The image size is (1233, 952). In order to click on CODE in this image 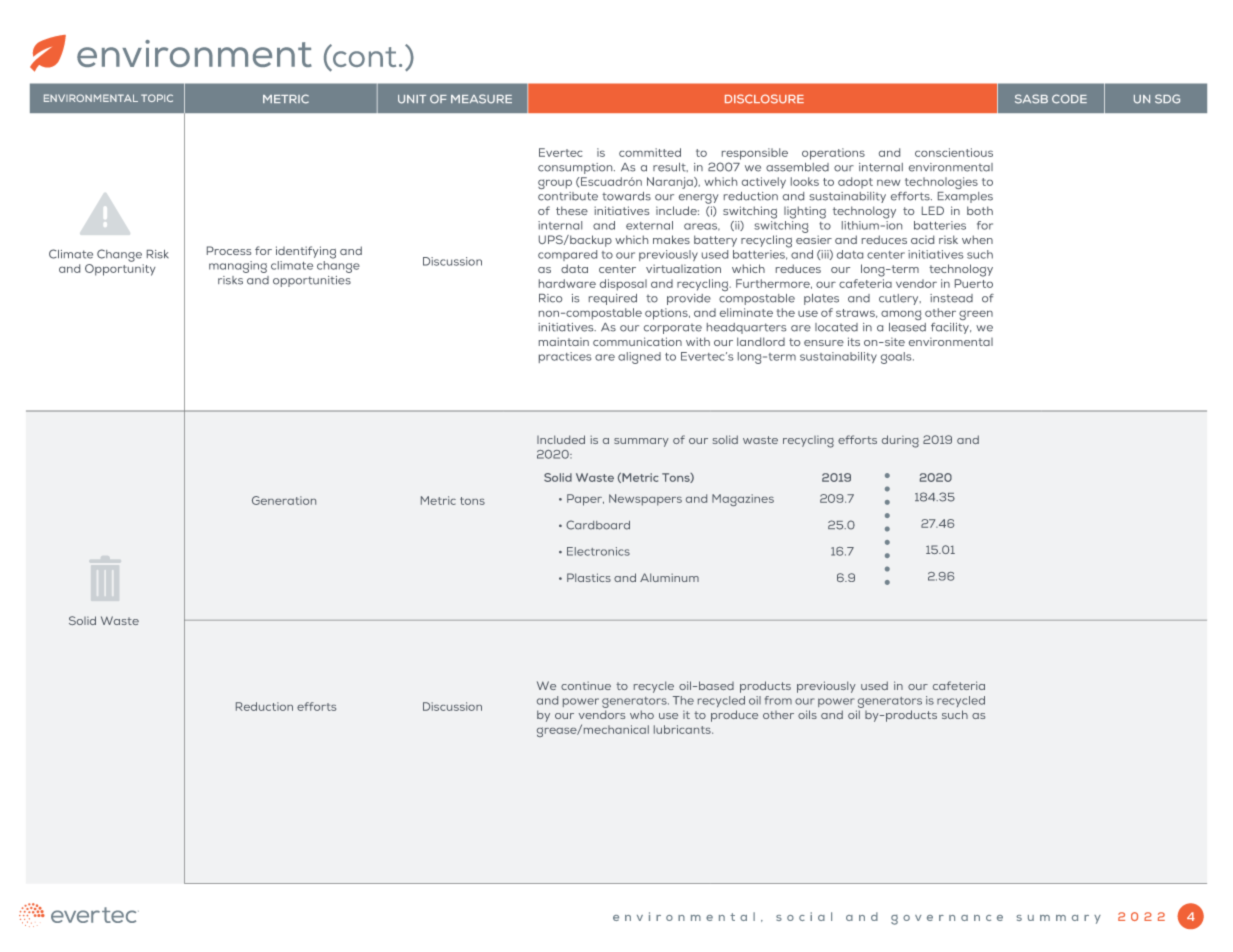, I will do `click(1069, 99)`.
